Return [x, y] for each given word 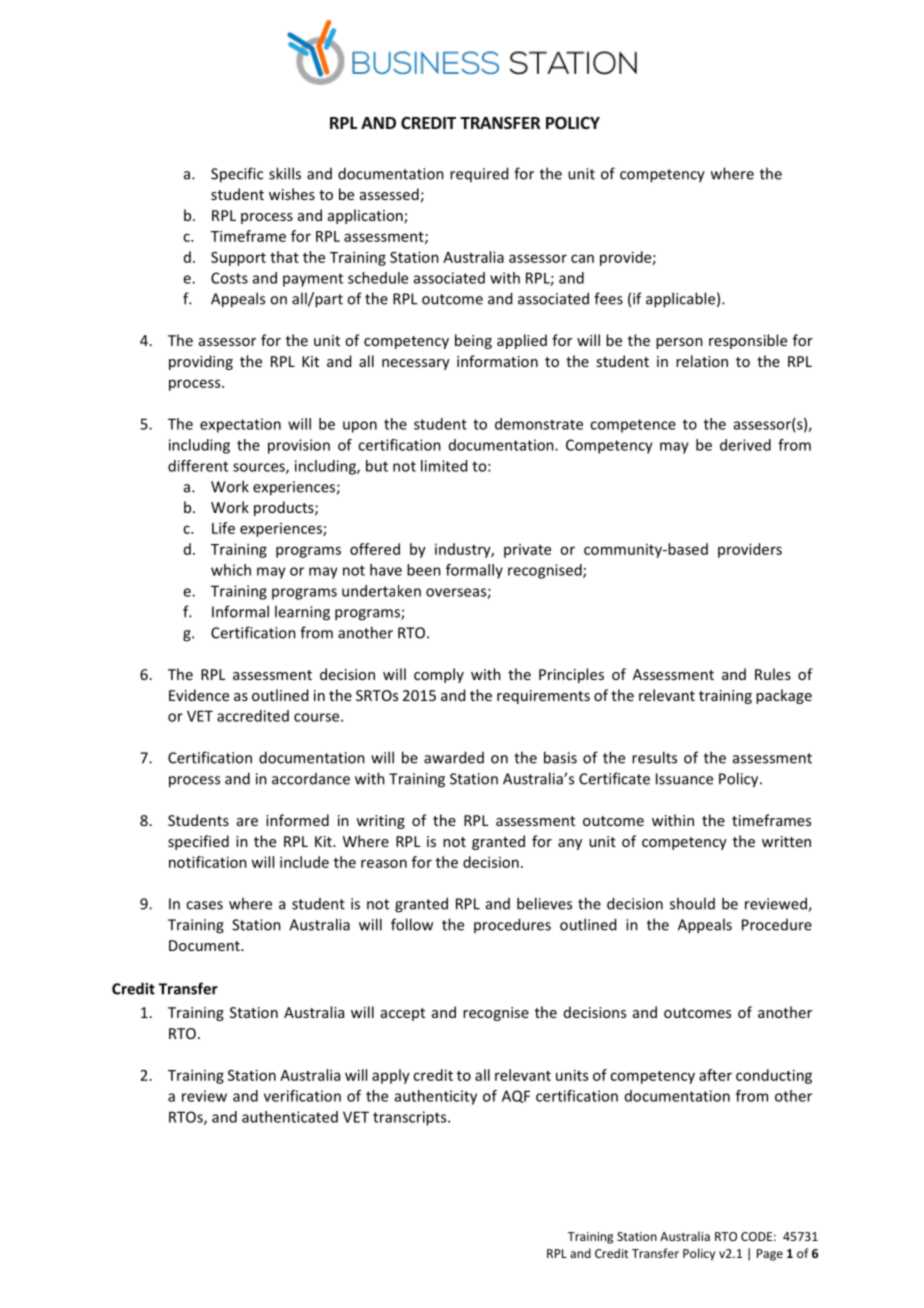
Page [770, 1255]
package [784, 696]
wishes [292, 194]
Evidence [199, 695]
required [479, 174]
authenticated [290, 1117]
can [582, 258]
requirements [543, 697]
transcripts [411, 1118]
